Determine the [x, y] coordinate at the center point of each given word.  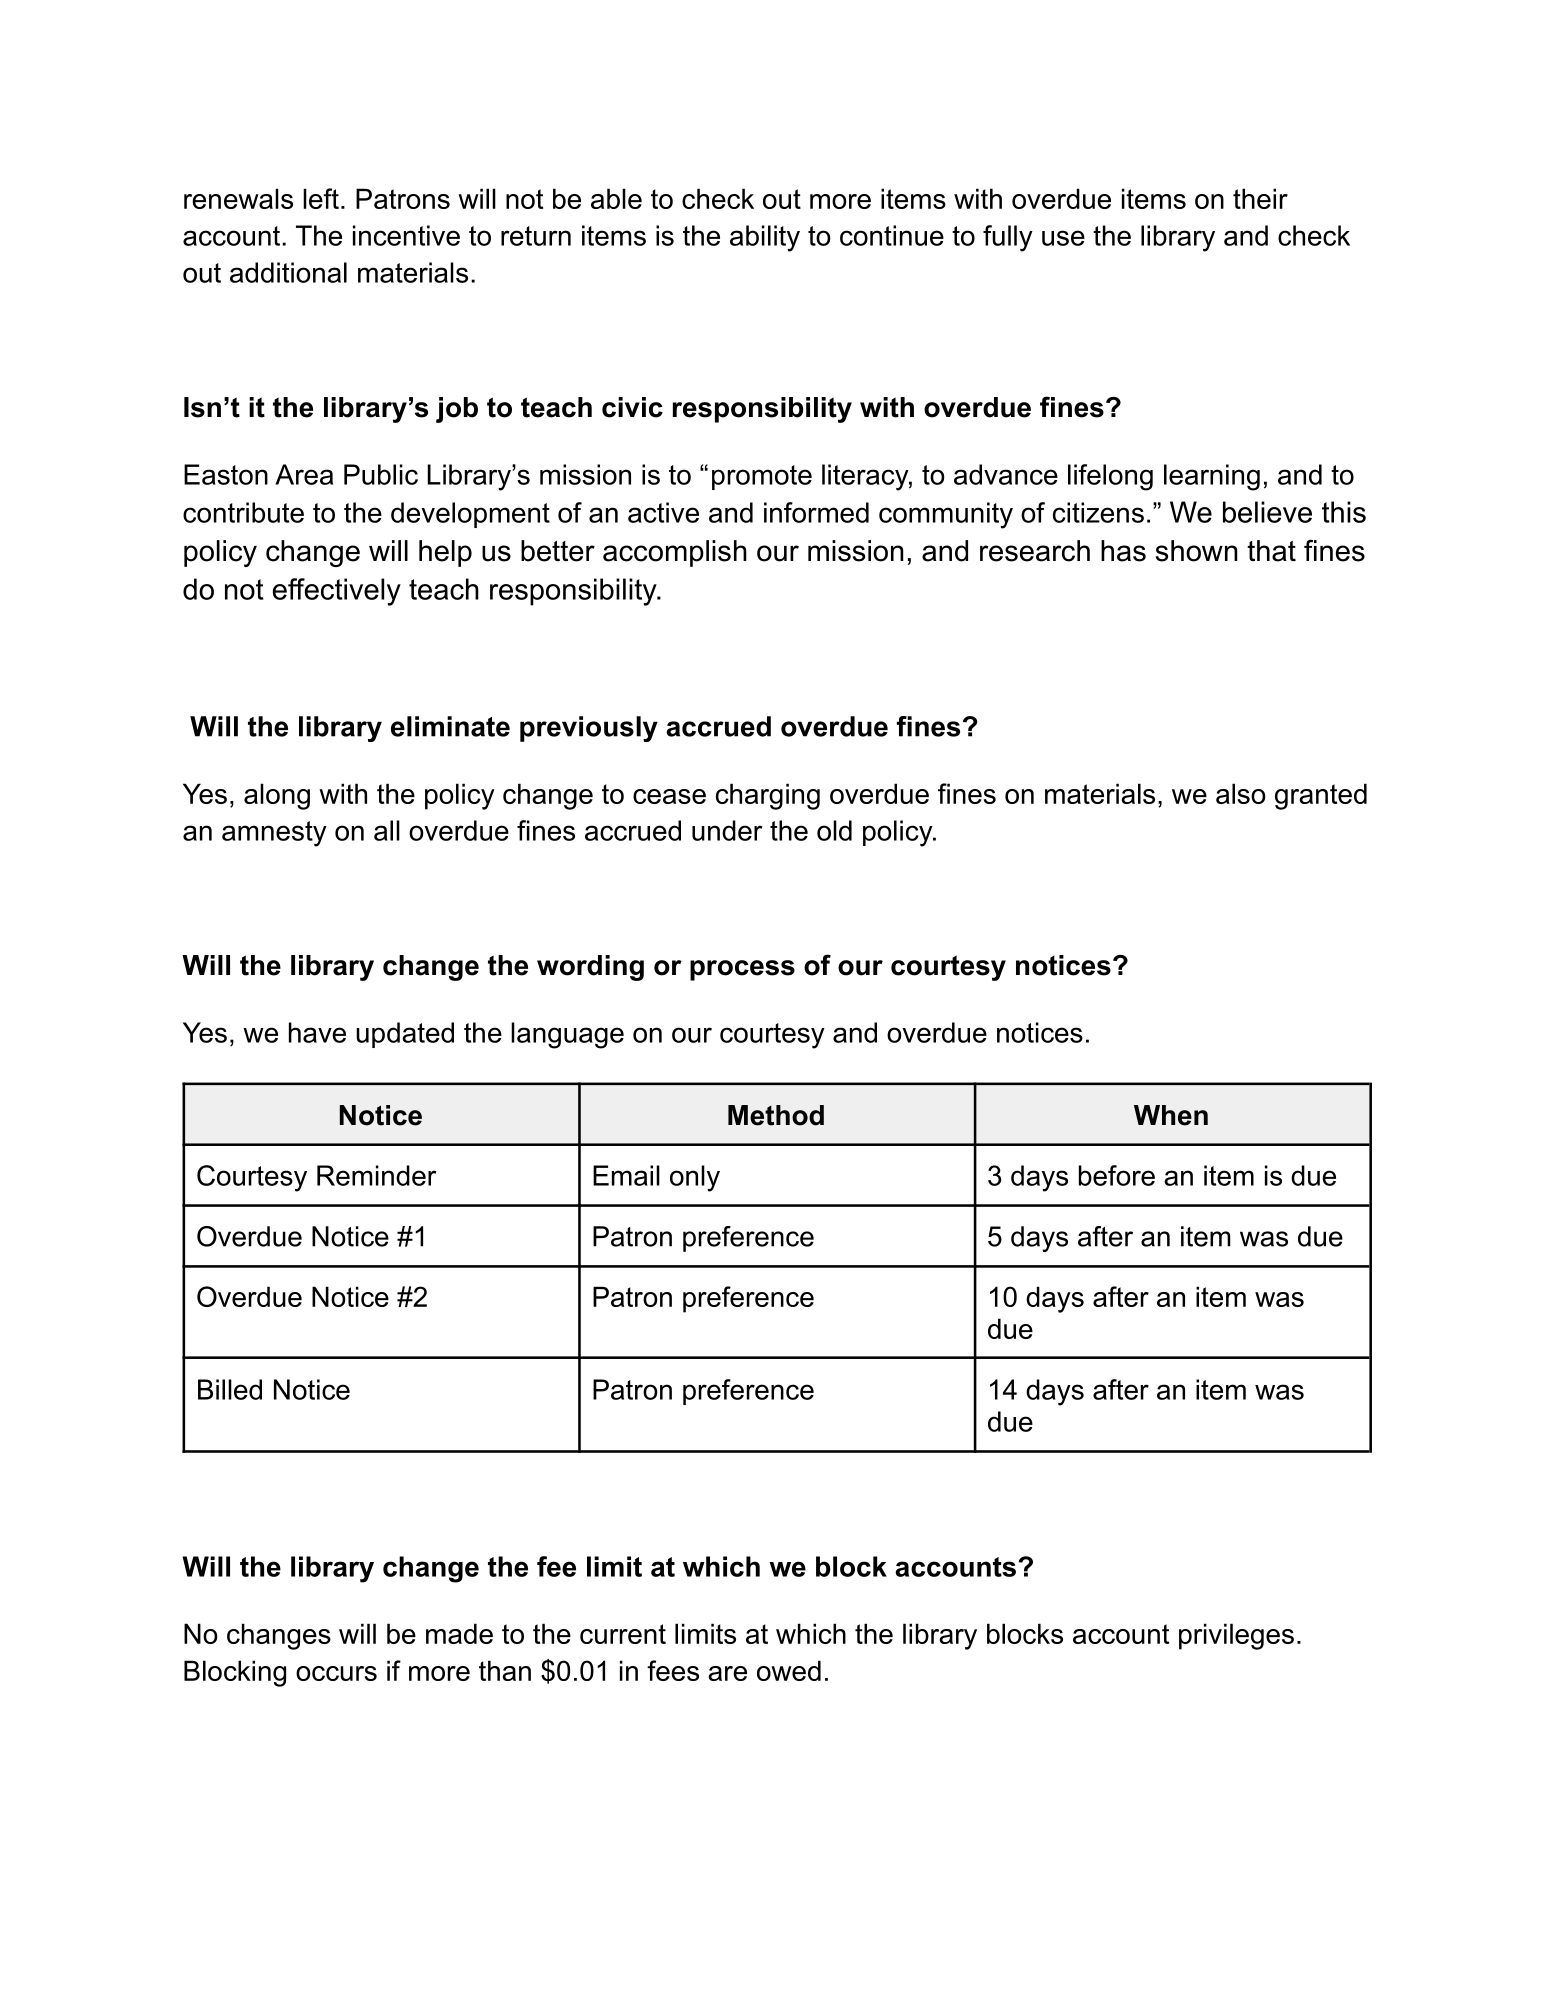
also [1241, 793]
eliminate [450, 726]
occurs [336, 1673]
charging [768, 796]
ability [765, 238]
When [1171, 1115]
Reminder [377, 1175]
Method [776, 1115]
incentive [406, 235]
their [1260, 198]
